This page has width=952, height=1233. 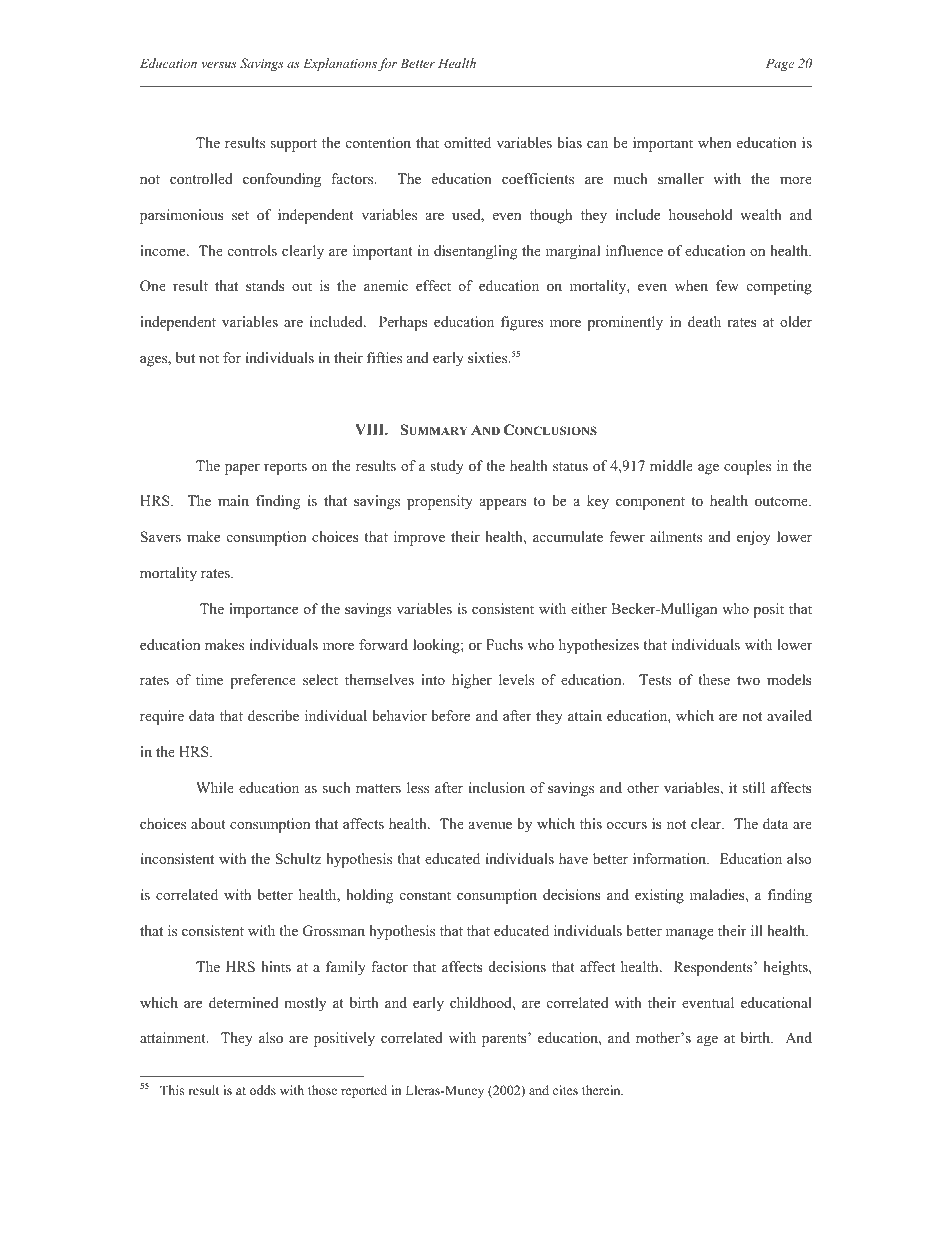 I want to click on about, so click(x=208, y=823).
